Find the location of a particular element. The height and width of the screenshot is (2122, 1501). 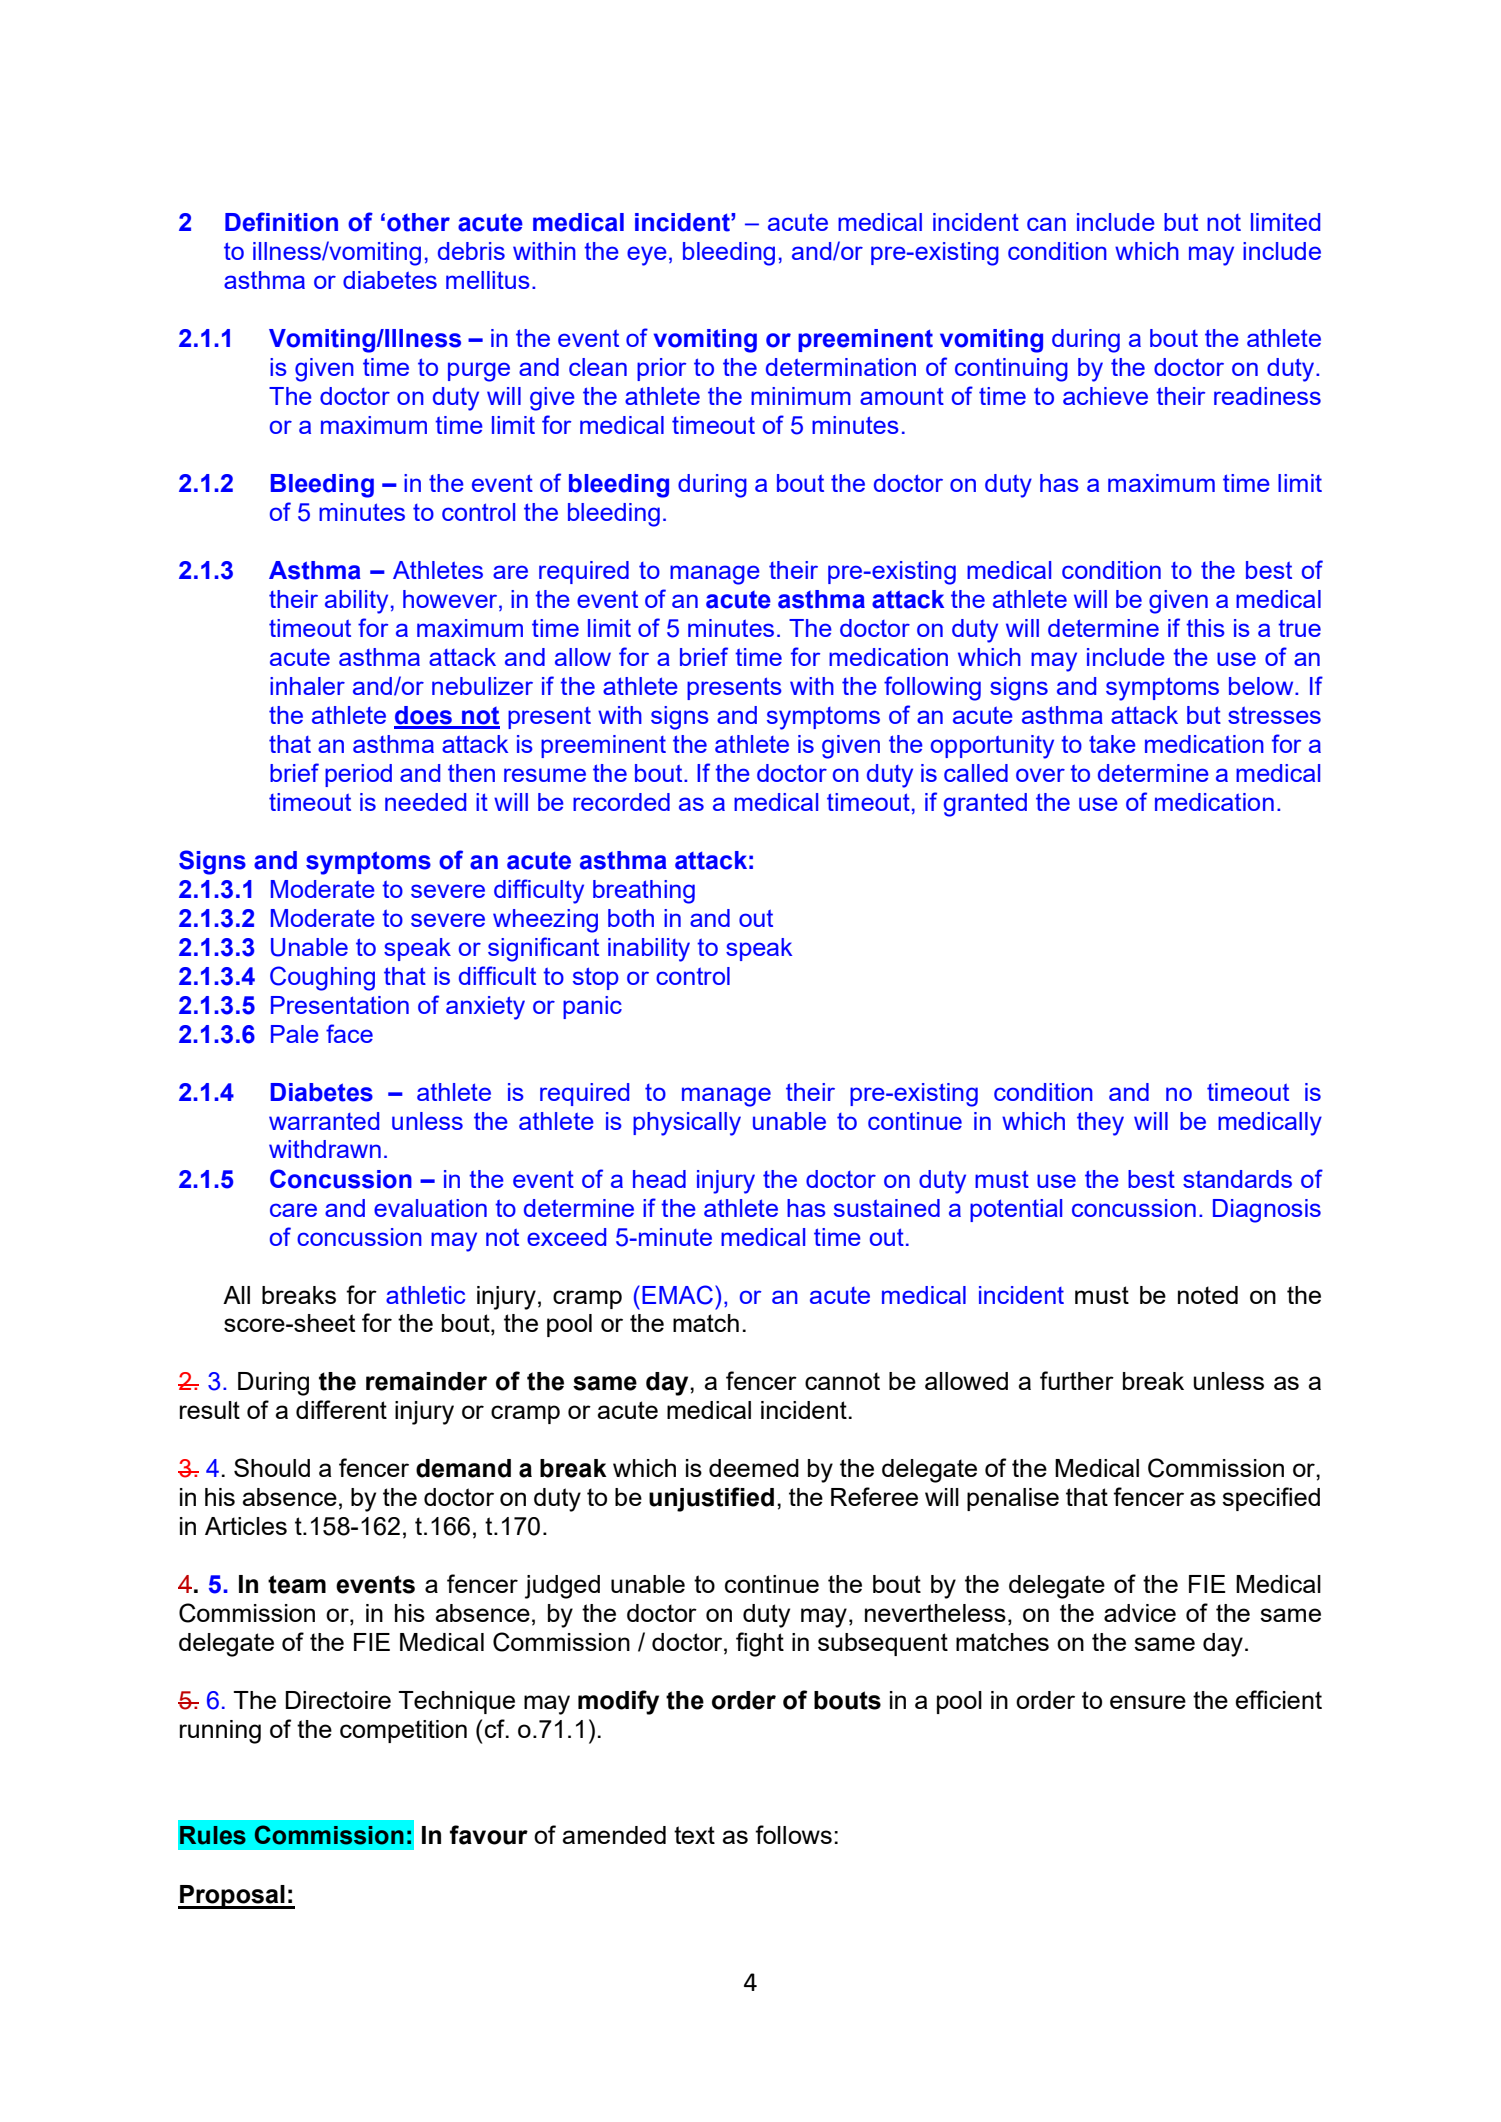

following is located at coordinates (932, 688).
